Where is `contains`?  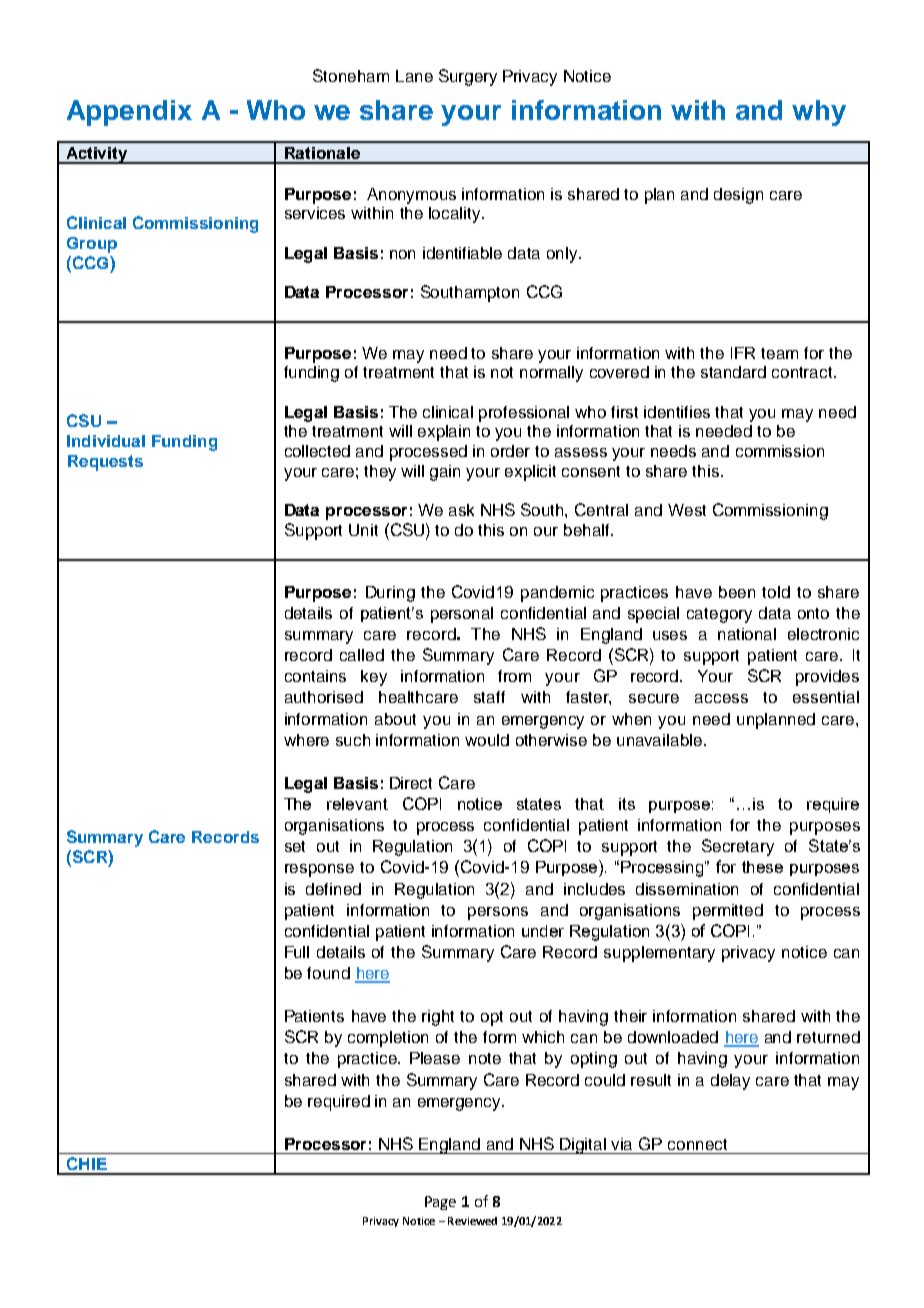
contains is located at coordinates (315, 676).
